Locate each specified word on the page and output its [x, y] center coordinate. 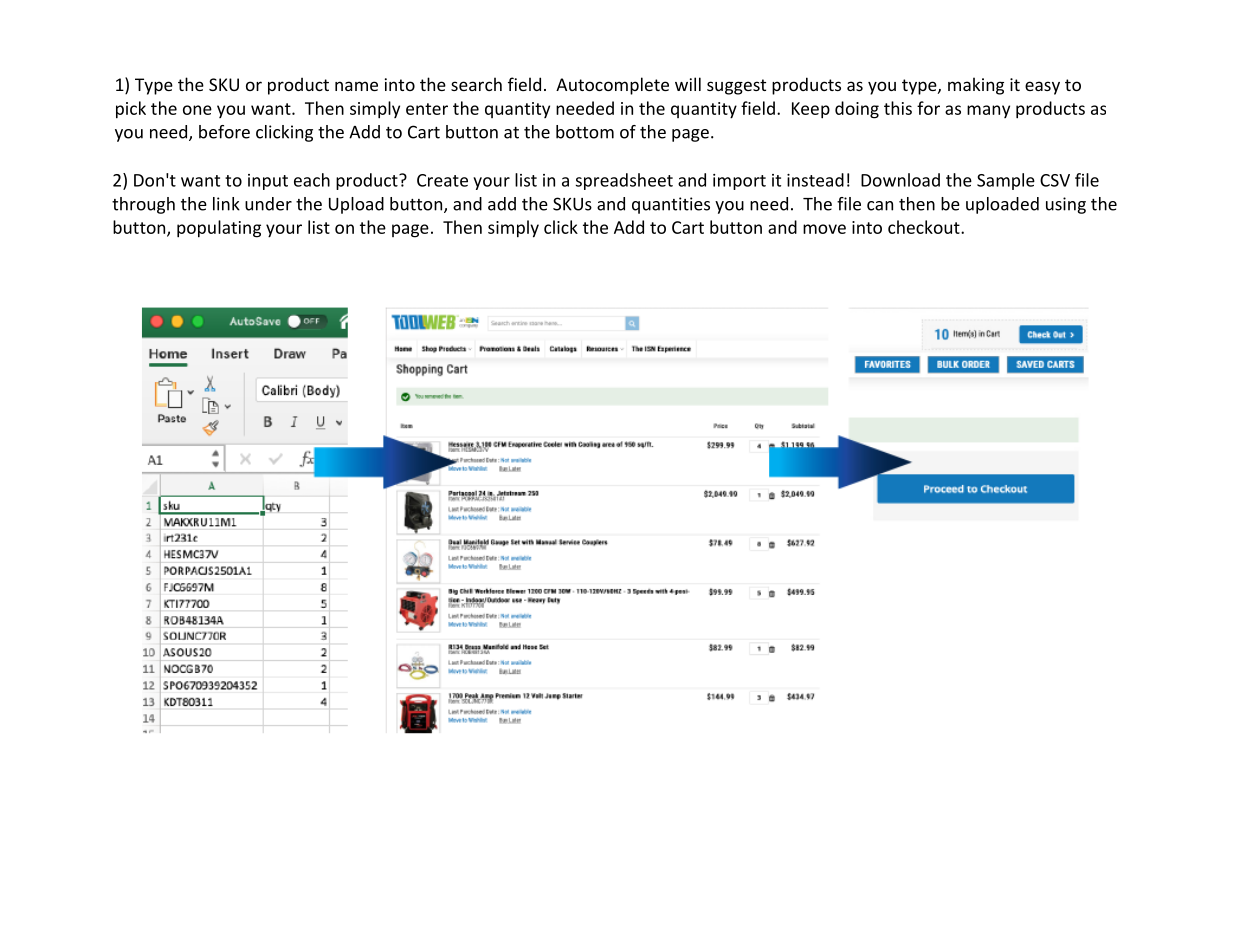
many [988, 111]
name [356, 86]
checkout [925, 227]
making [976, 86]
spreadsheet [624, 181]
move [824, 229]
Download [900, 180]
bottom [585, 132]
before [224, 132]
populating [219, 229]
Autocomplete [612, 86]
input [268, 182]
